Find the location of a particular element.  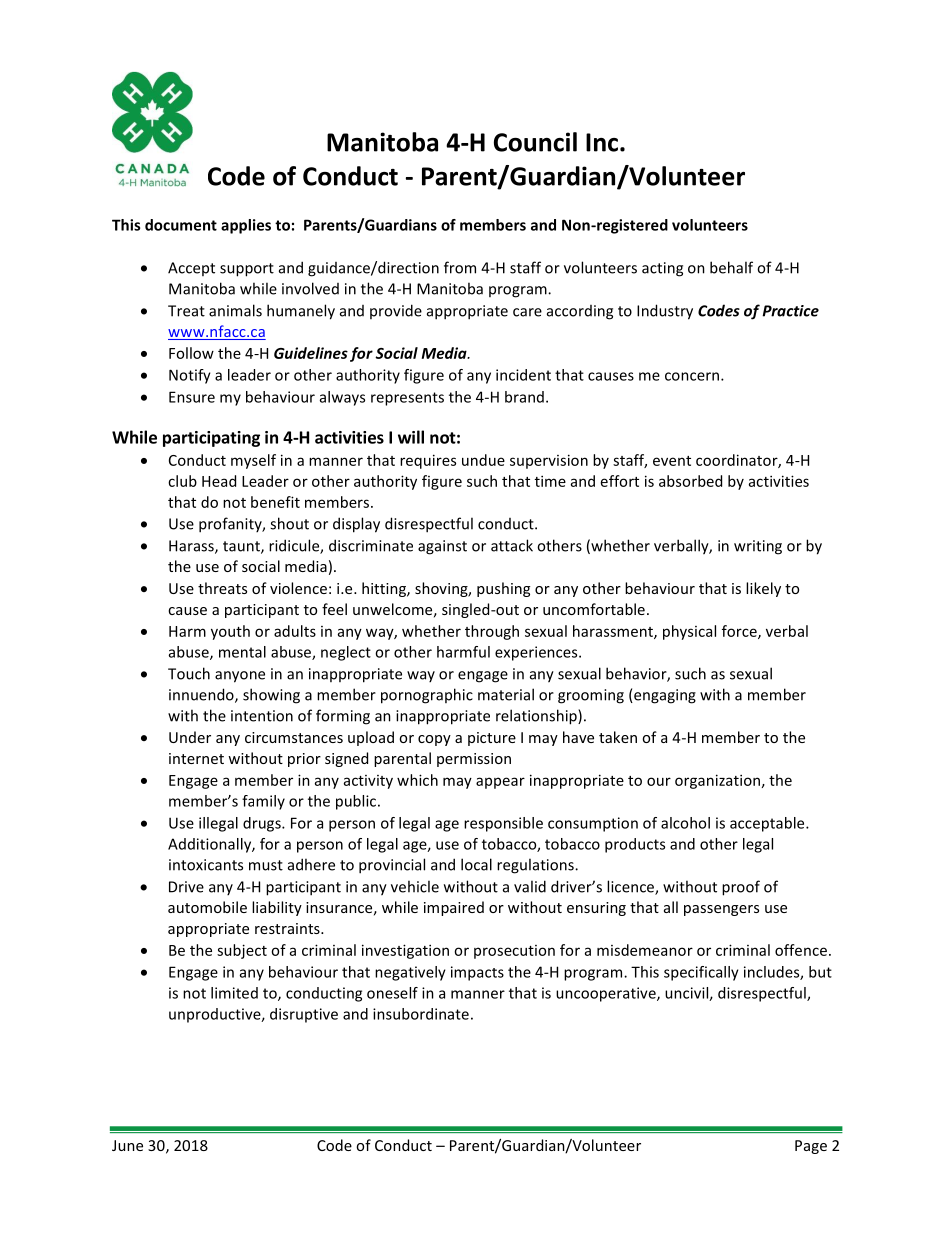

behalf is located at coordinates (731, 267).
